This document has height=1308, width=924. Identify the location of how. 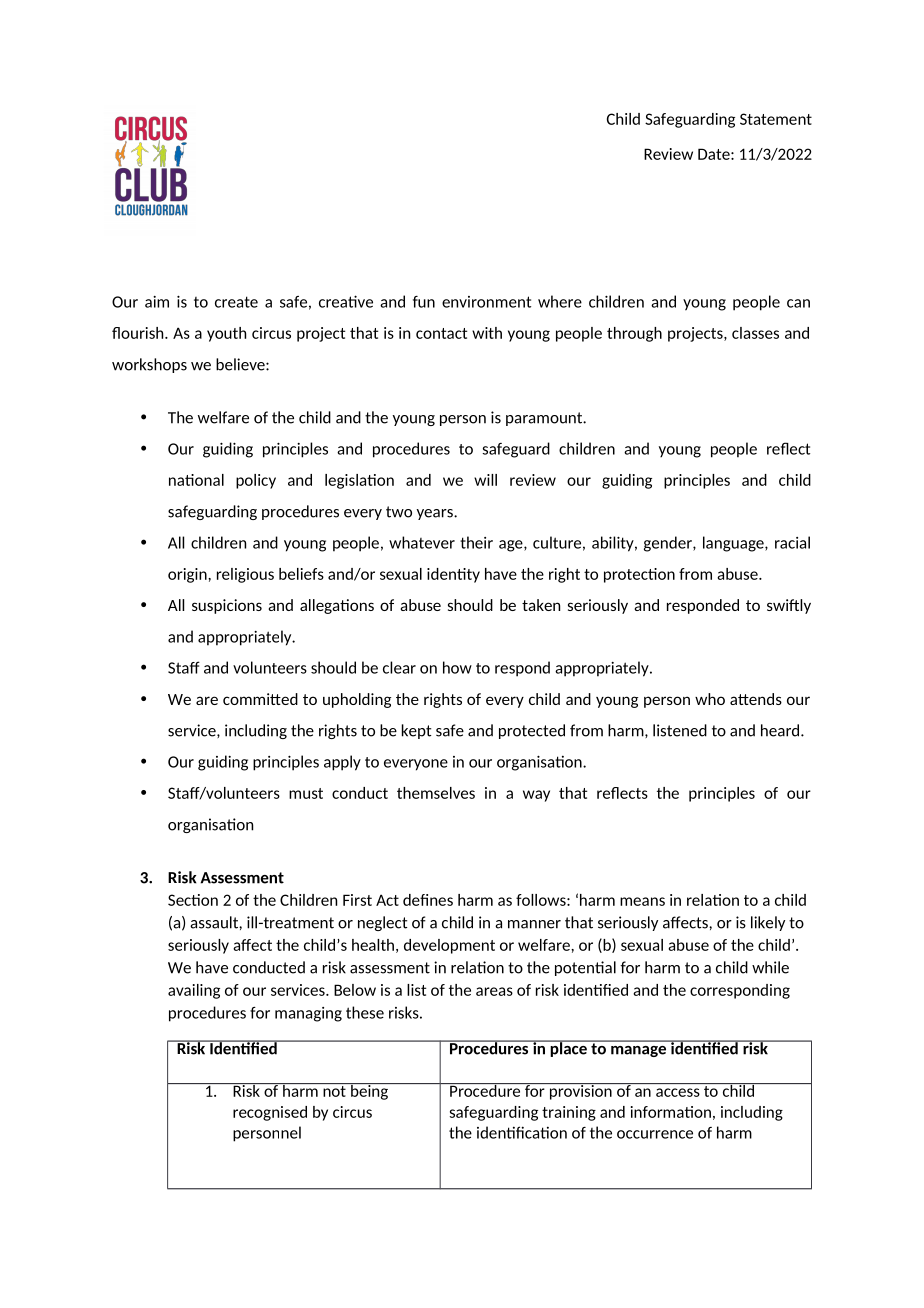
(457, 667).
